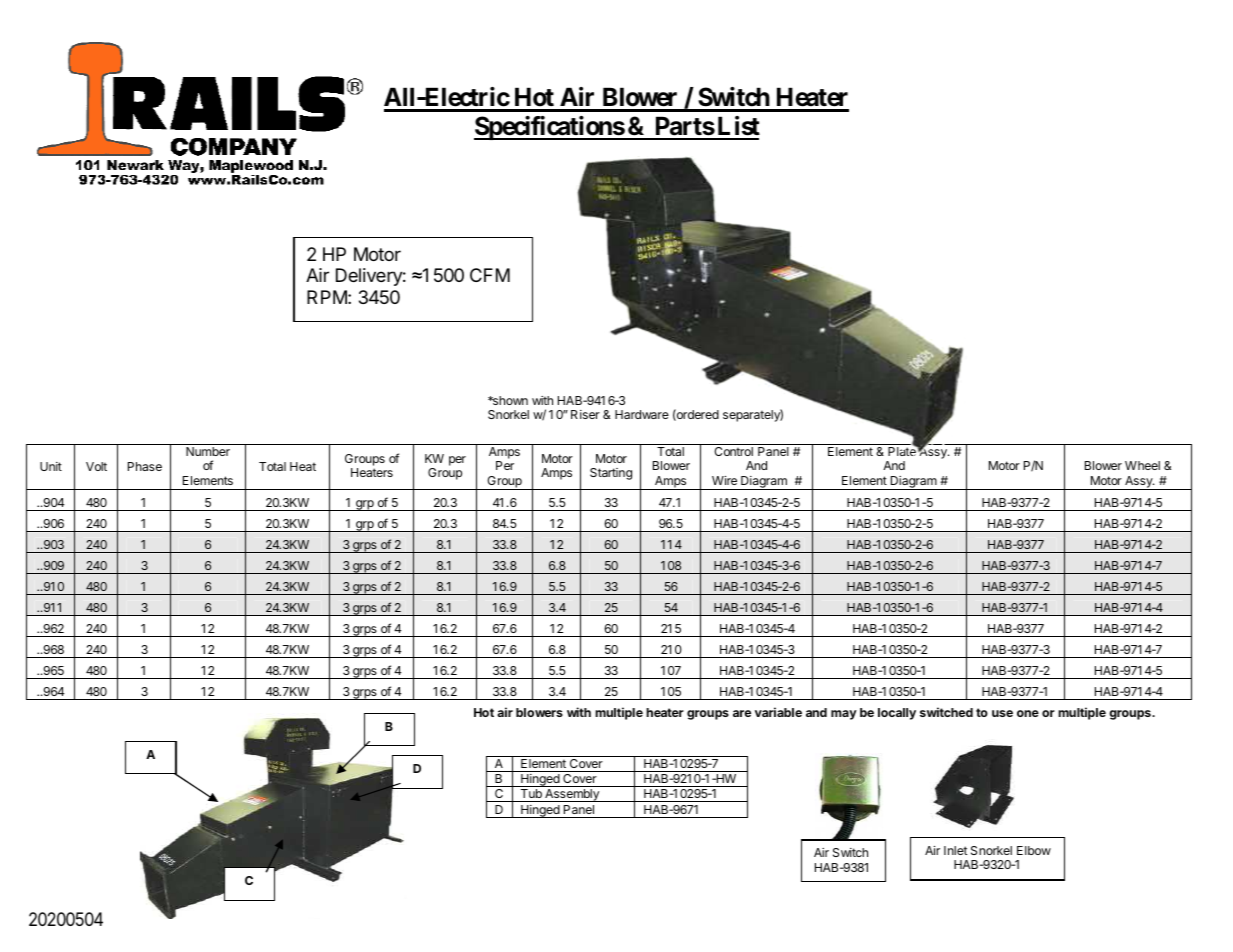 The image size is (1233, 952). I want to click on CFM, so click(490, 275).
